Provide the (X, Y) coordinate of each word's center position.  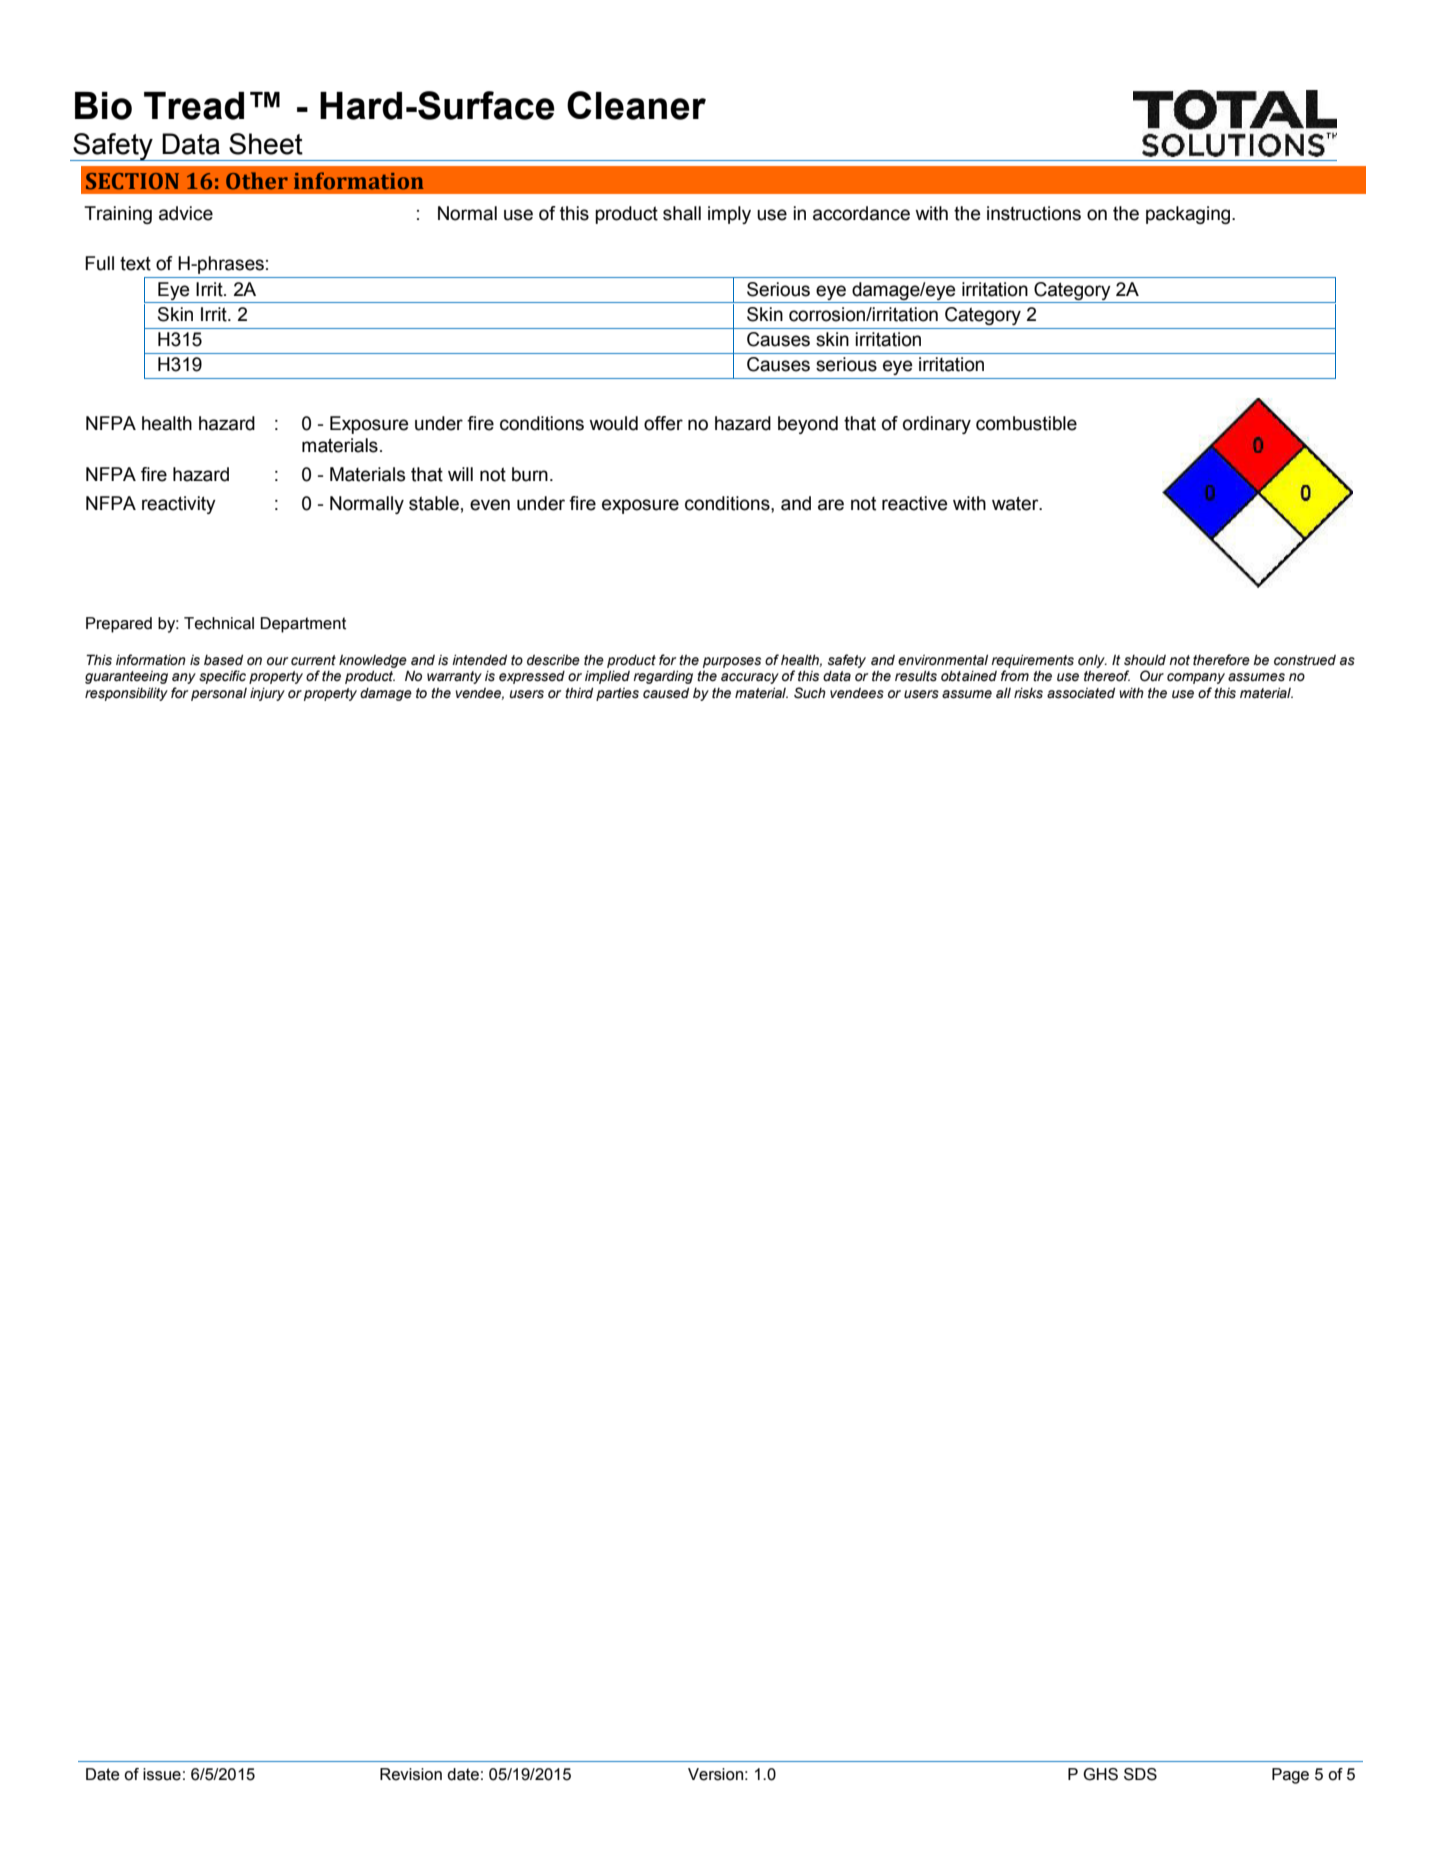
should (1145, 660)
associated (1081, 693)
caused (666, 693)
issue (162, 1774)
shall (682, 213)
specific (222, 677)
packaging (1189, 215)
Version (715, 1774)
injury (267, 694)
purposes (732, 662)
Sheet (266, 144)
